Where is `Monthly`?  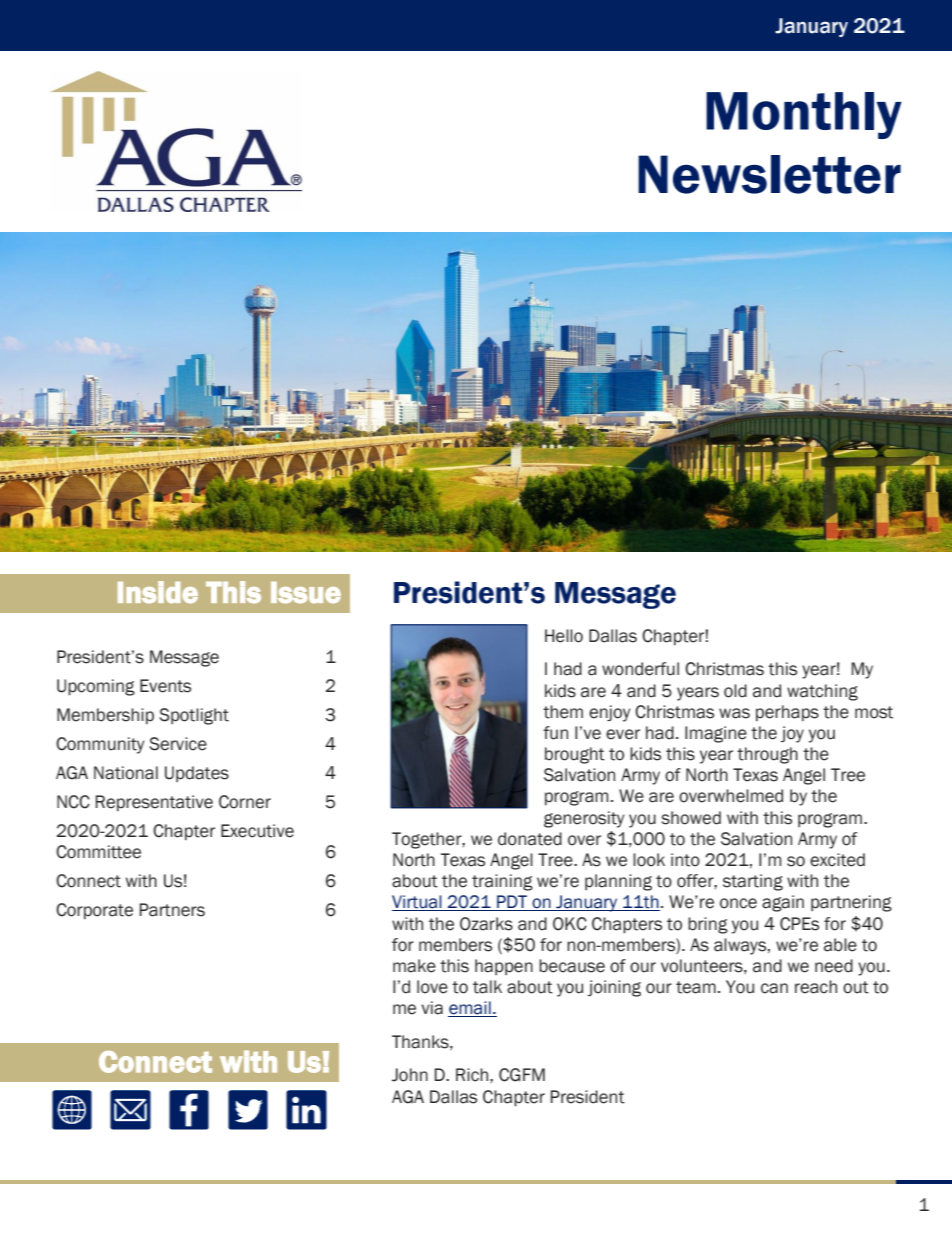 Monthly is located at coordinates (804, 115).
